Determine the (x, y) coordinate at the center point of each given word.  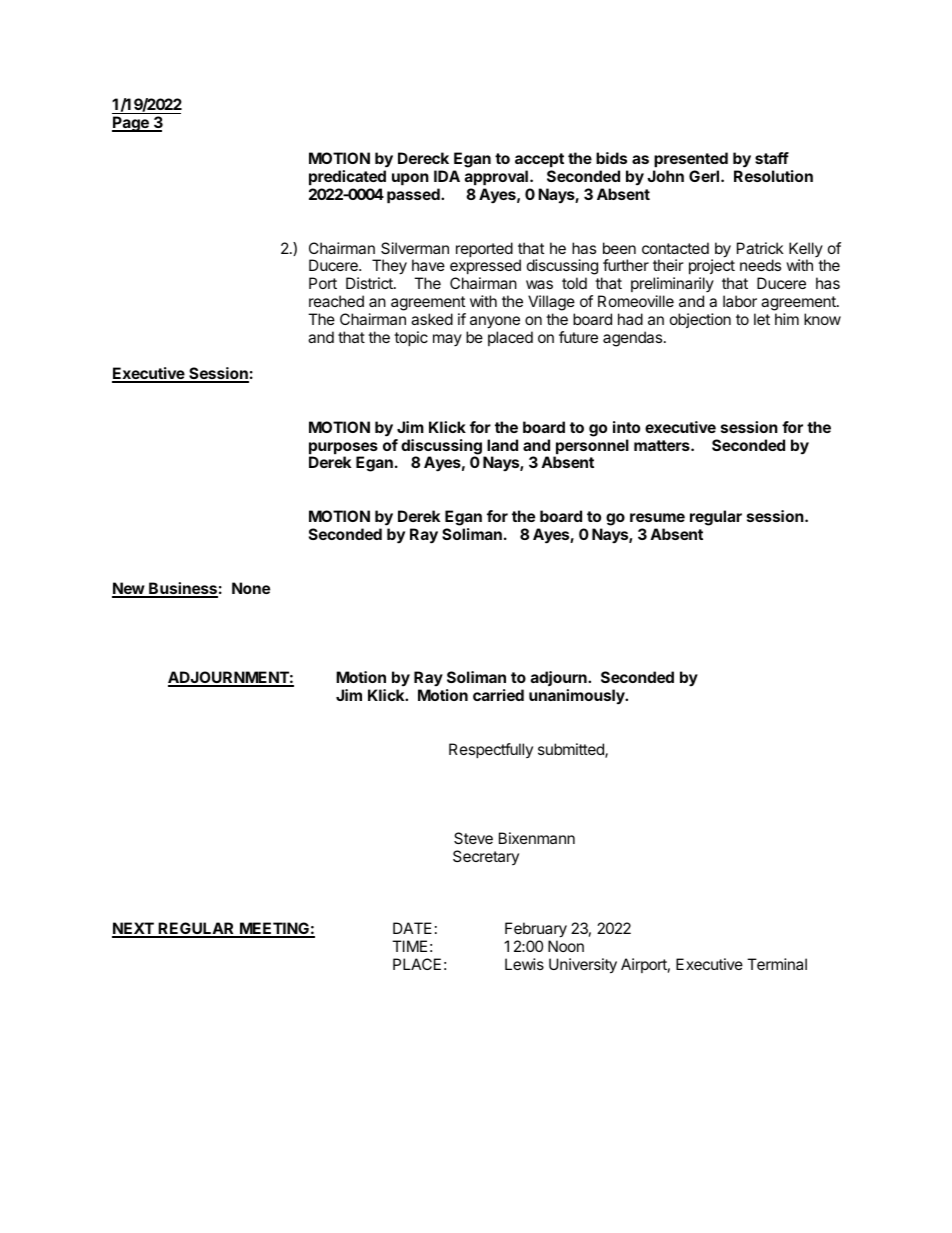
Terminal (777, 964)
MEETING (274, 929)
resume (657, 517)
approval (496, 177)
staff (772, 158)
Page (131, 124)
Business (182, 589)
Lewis (524, 964)
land (502, 445)
